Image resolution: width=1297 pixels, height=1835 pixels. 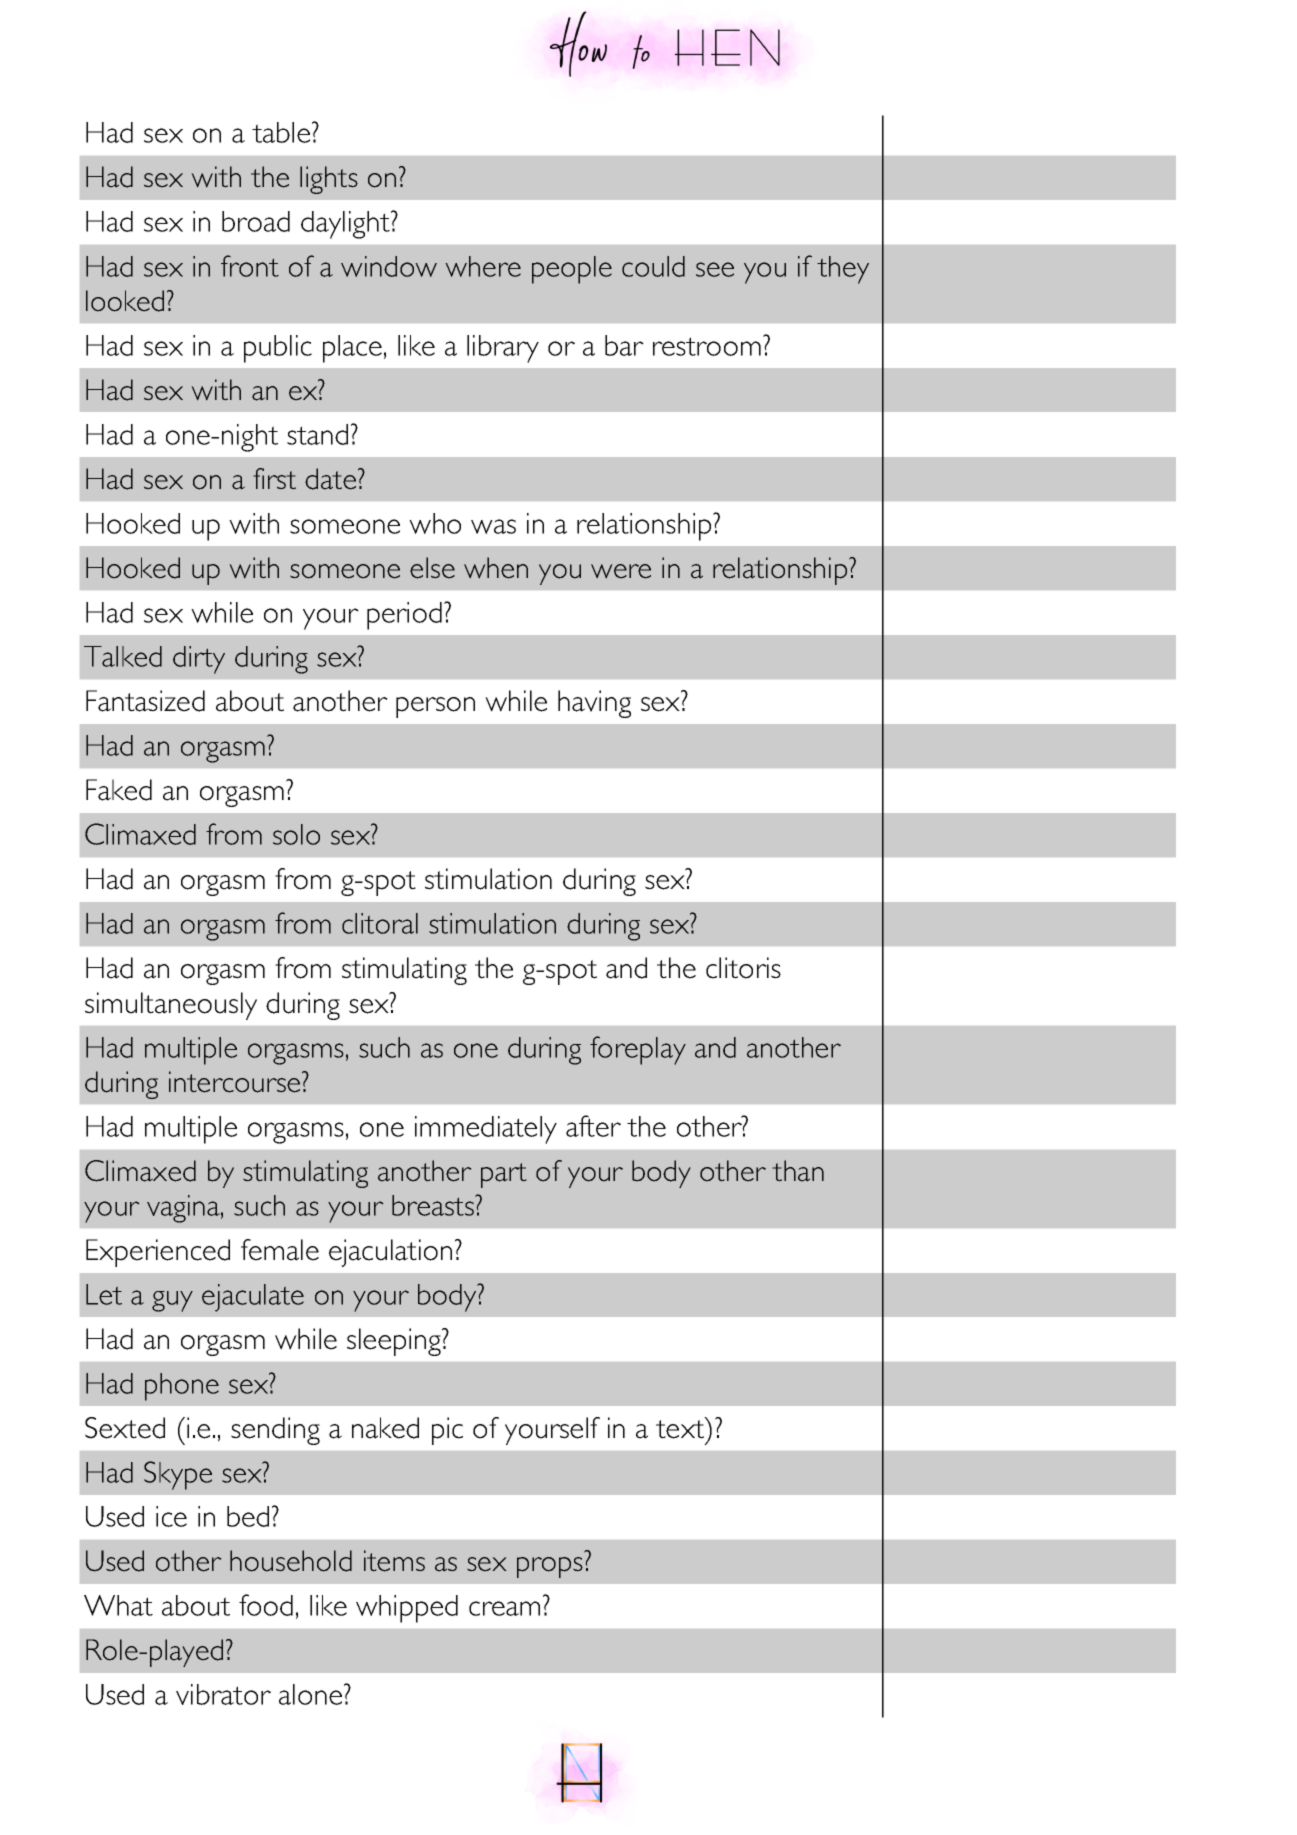 I want to click on props, so click(x=550, y=1567).
